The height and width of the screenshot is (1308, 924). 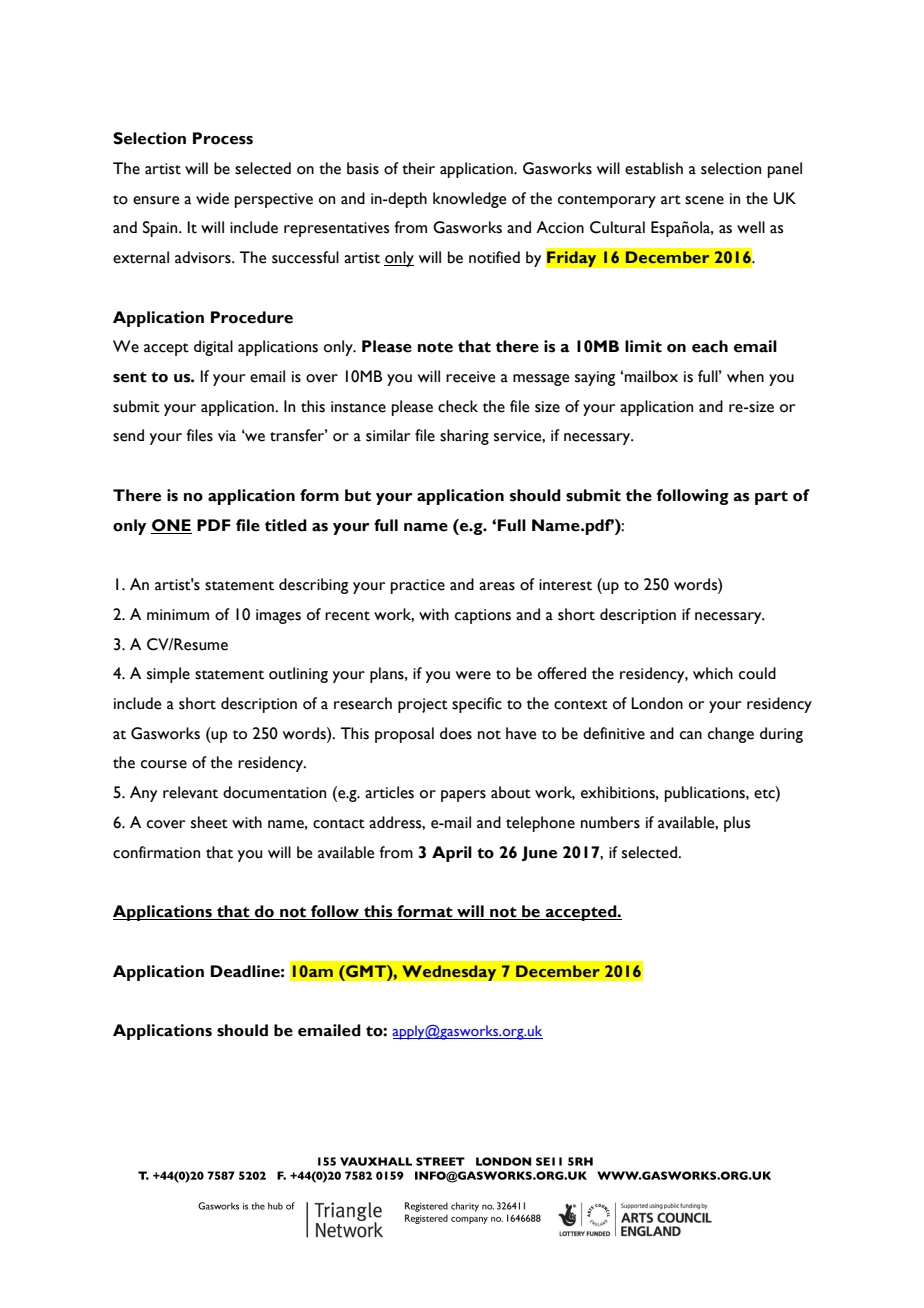 I want to click on captions, so click(x=483, y=616).
